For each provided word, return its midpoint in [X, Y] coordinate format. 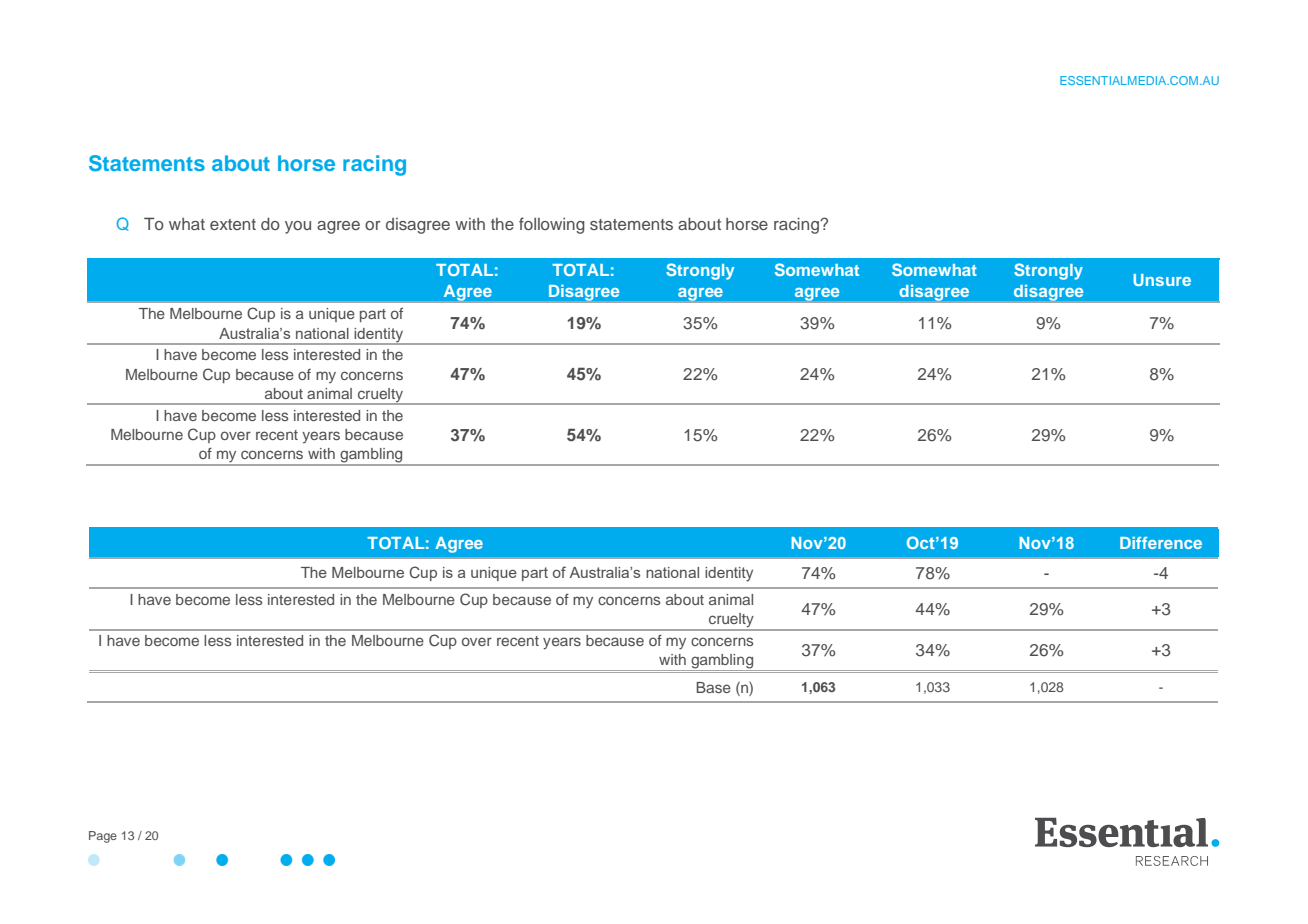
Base [714, 687]
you [298, 227]
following [552, 225]
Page [103, 837]
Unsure [1162, 280]
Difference [1161, 543]
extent [233, 224]
